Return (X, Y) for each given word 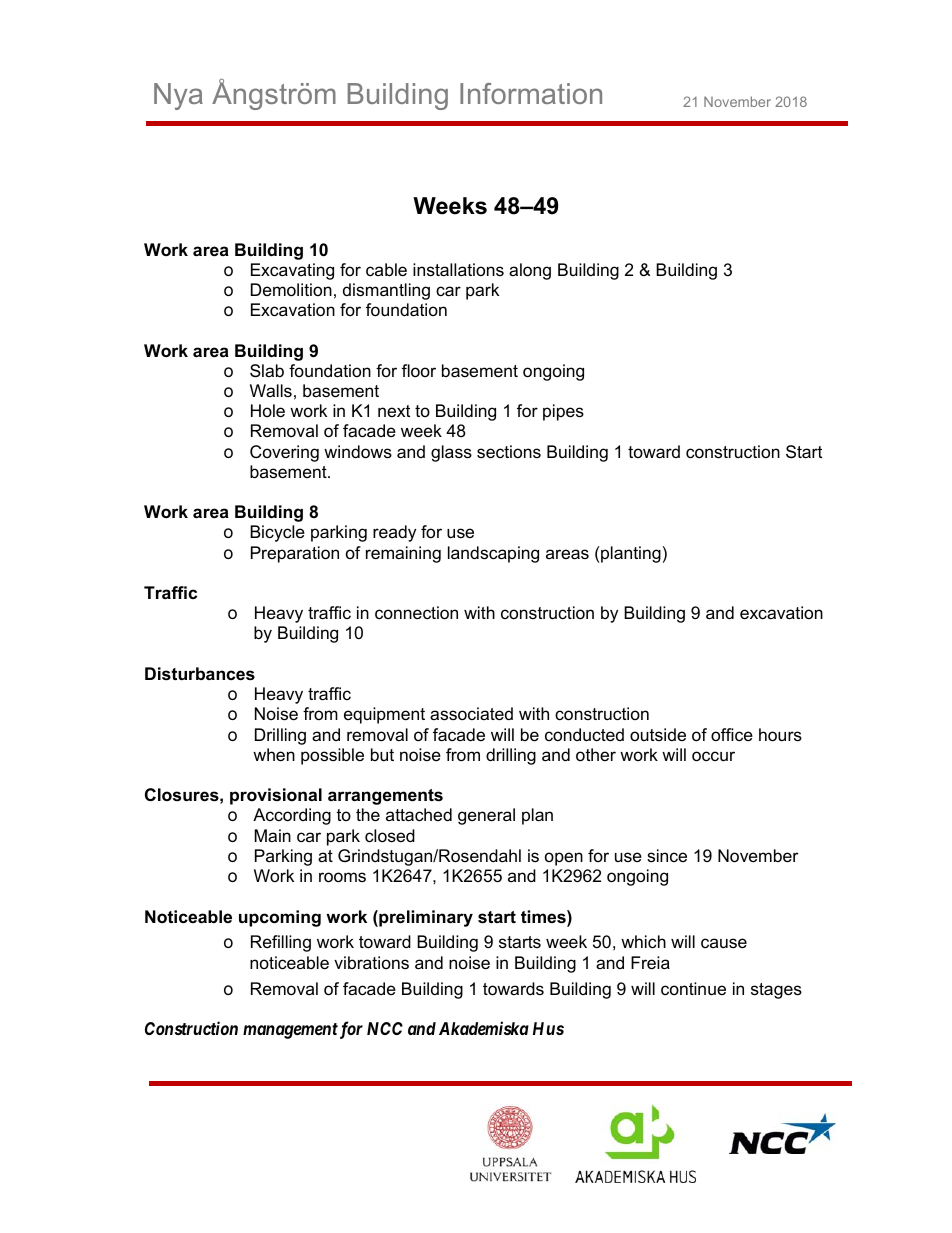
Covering (284, 453)
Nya (178, 96)
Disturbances (200, 674)
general (486, 816)
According (292, 816)
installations (458, 270)
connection (416, 613)
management (290, 1031)
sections (509, 452)
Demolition (291, 289)
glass (451, 453)
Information (531, 93)
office (732, 734)
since (667, 856)
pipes (563, 412)
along (530, 271)
